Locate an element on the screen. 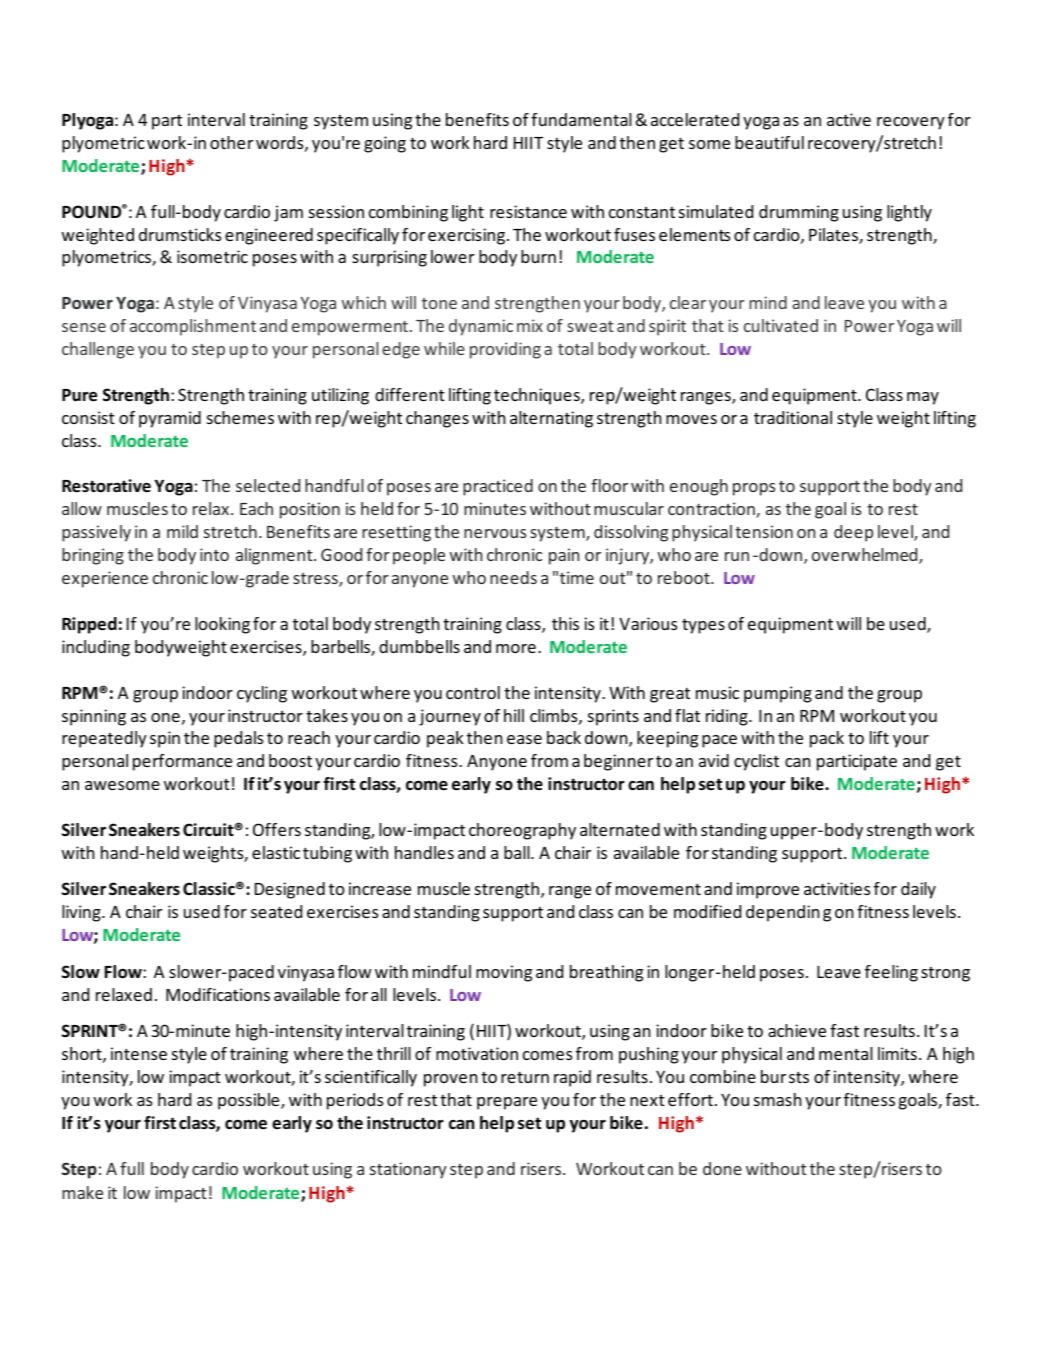 The height and width of the screenshot is (1350, 1043). other is located at coordinates (231, 142).
